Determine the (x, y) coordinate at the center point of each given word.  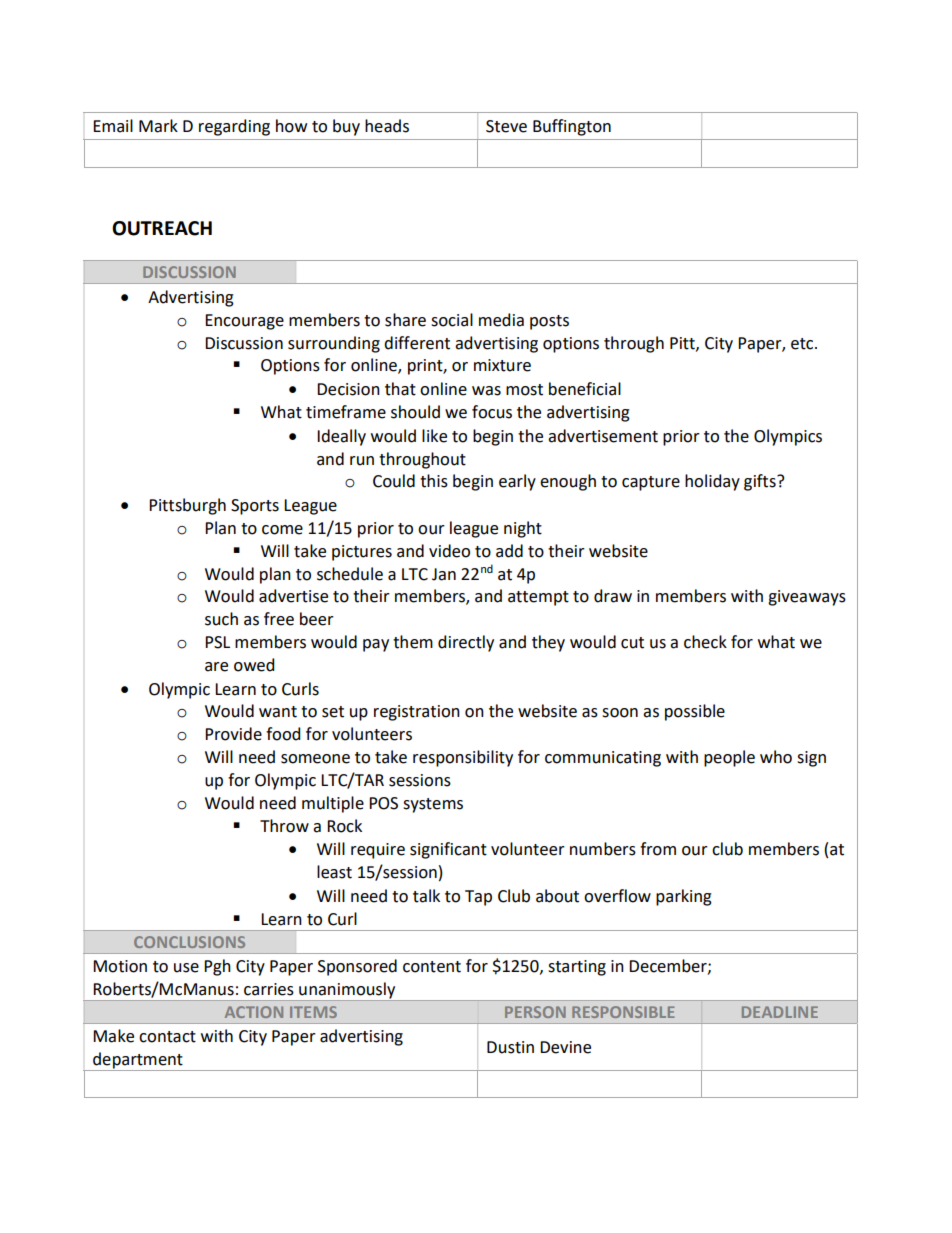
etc (803, 344)
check (705, 642)
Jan (444, 574)
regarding (234, 127)
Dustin (510, 1047)
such (221, 619)
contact (167, 1037)
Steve (506, 126)
